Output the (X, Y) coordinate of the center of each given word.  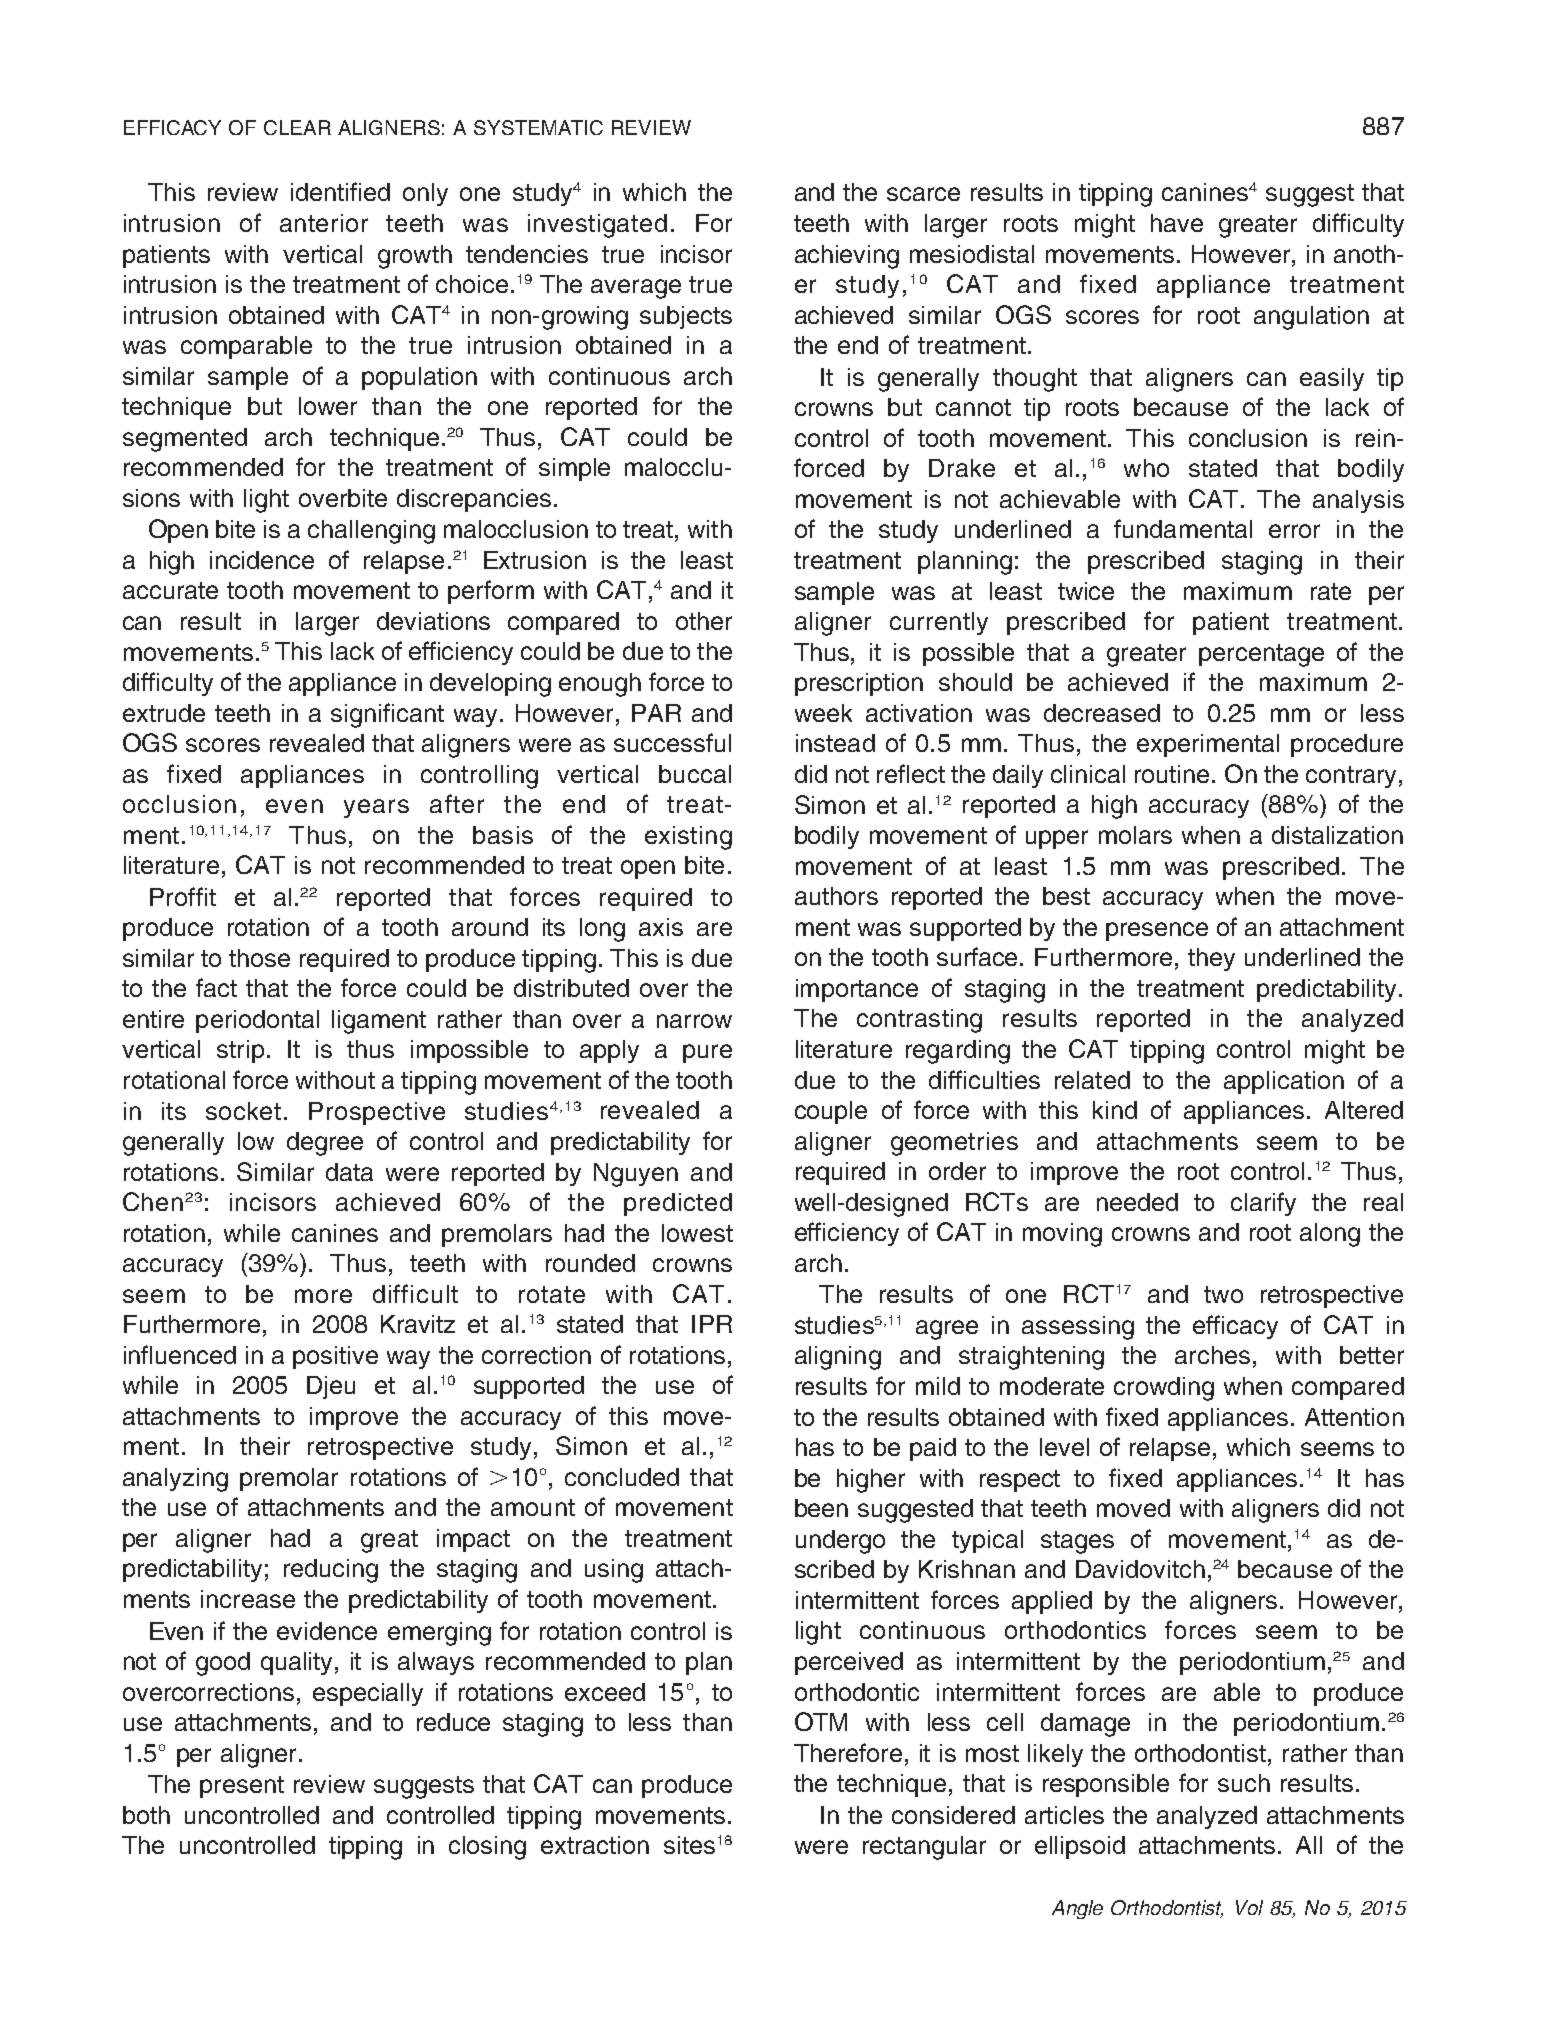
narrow (694, 1021)
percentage (1261, 655)
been (821, 1508)
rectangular (924, 1848)
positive (335, 1357)
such (1244, 1783)
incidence (262, 560)
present (242, 1787)
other (704, 621)
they (1211, 959)
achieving (847, 257)
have (1177, 223)
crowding (1164, 1389)
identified (340, 191)
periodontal (257, 1021)
